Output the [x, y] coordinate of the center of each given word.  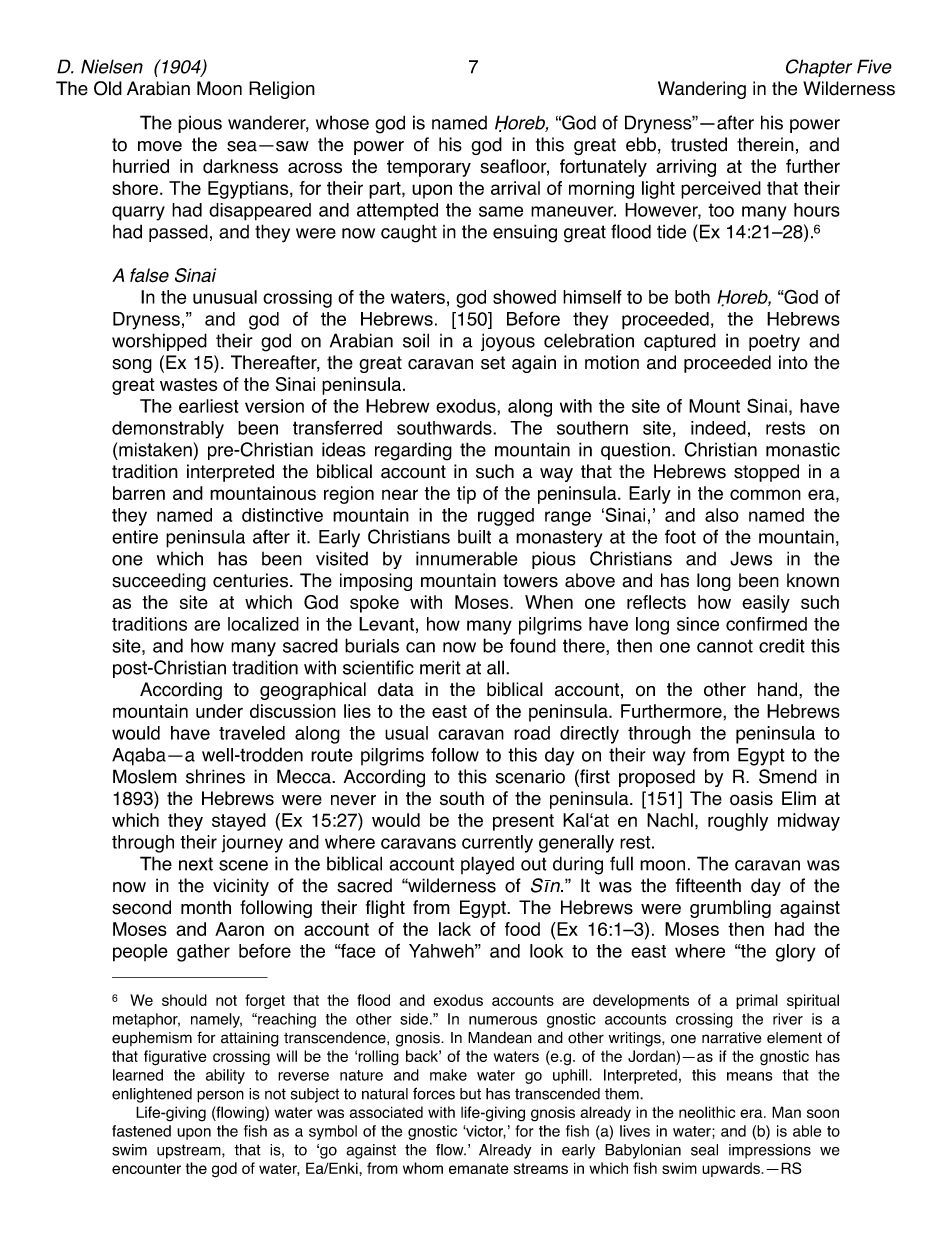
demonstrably [168, 430]
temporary [429, 168]
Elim [799, 798]
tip [466, 495]
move [160, 146]
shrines [215, 776]
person [220, 1096]
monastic [803, 449]
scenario [530, 776]
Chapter [819, 68]
